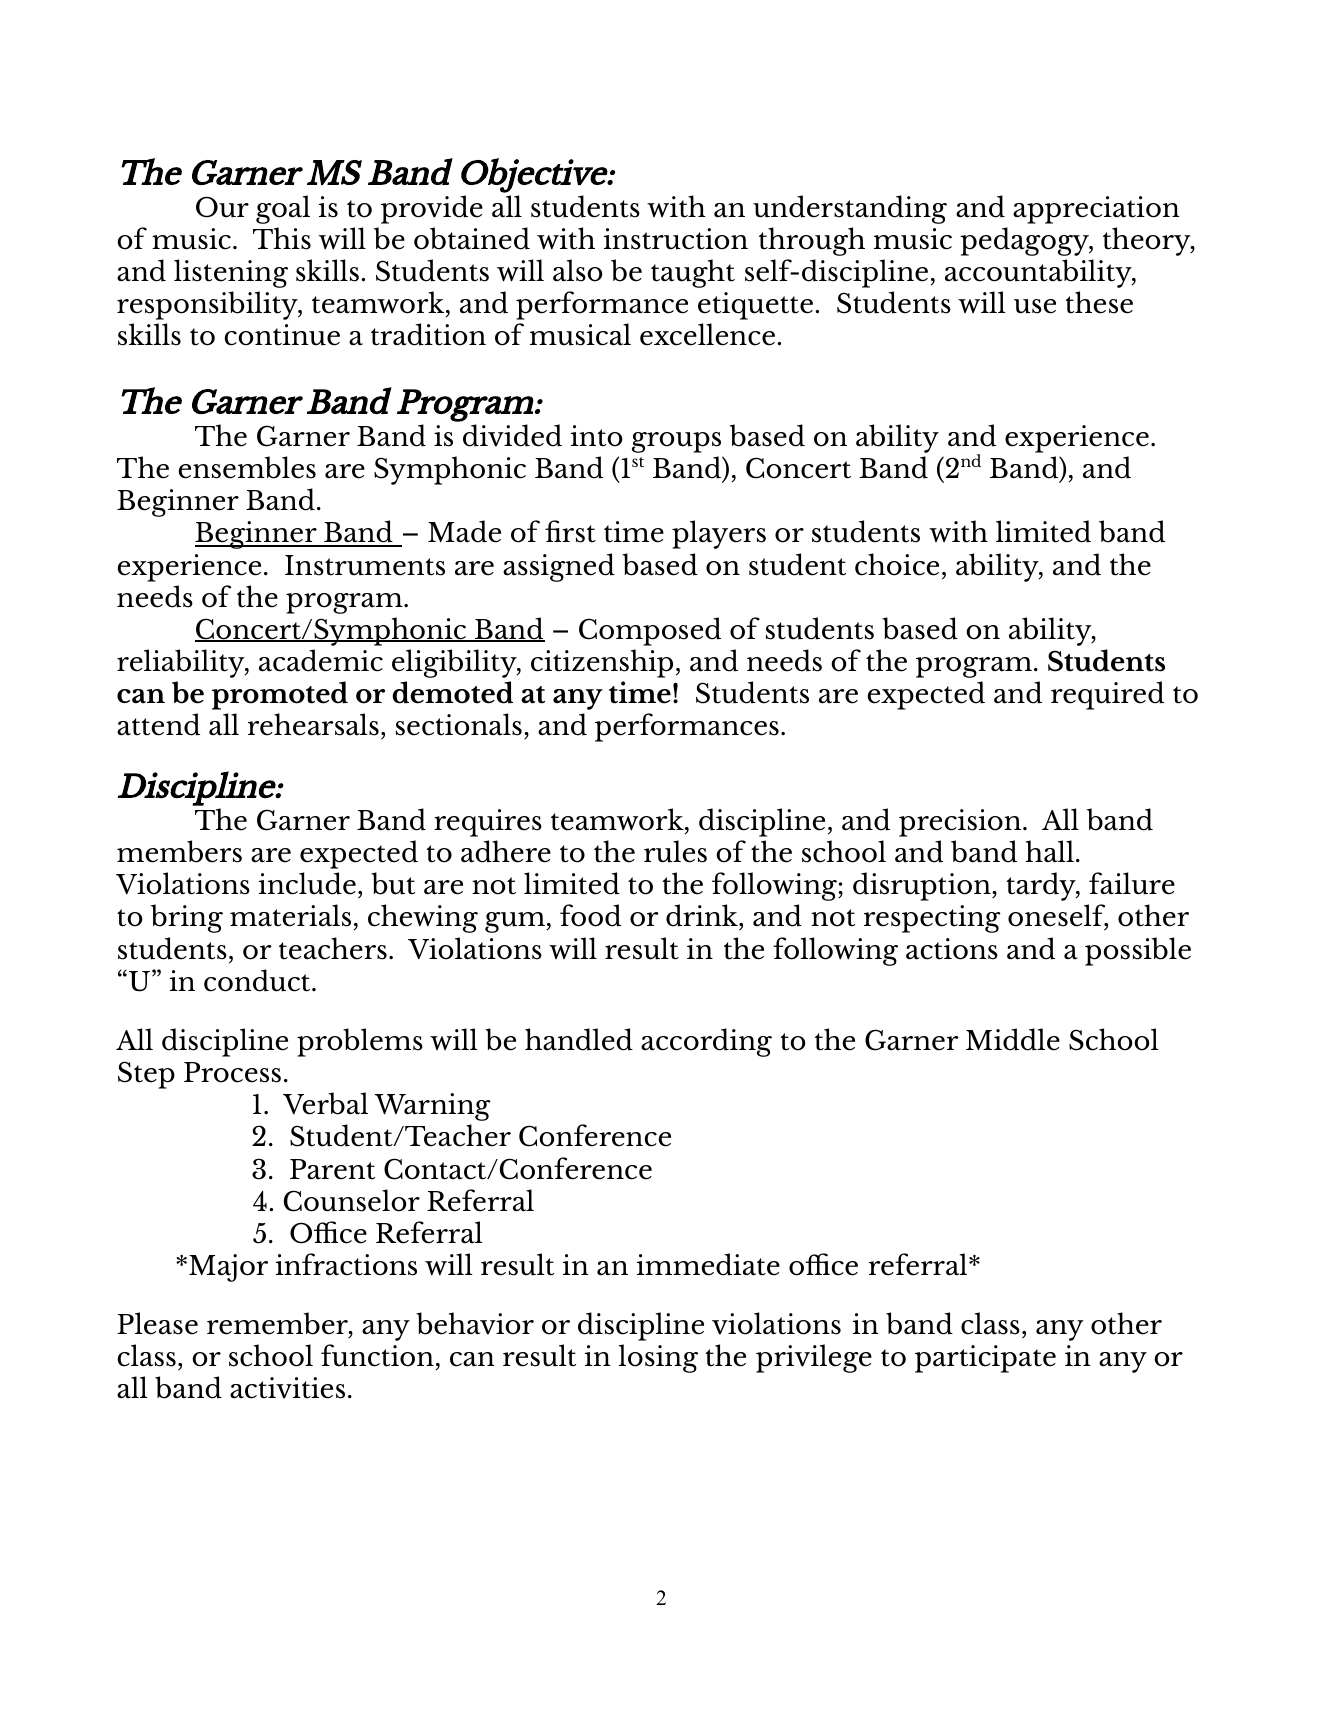  I want to click on losing, so click(658, 1358).
